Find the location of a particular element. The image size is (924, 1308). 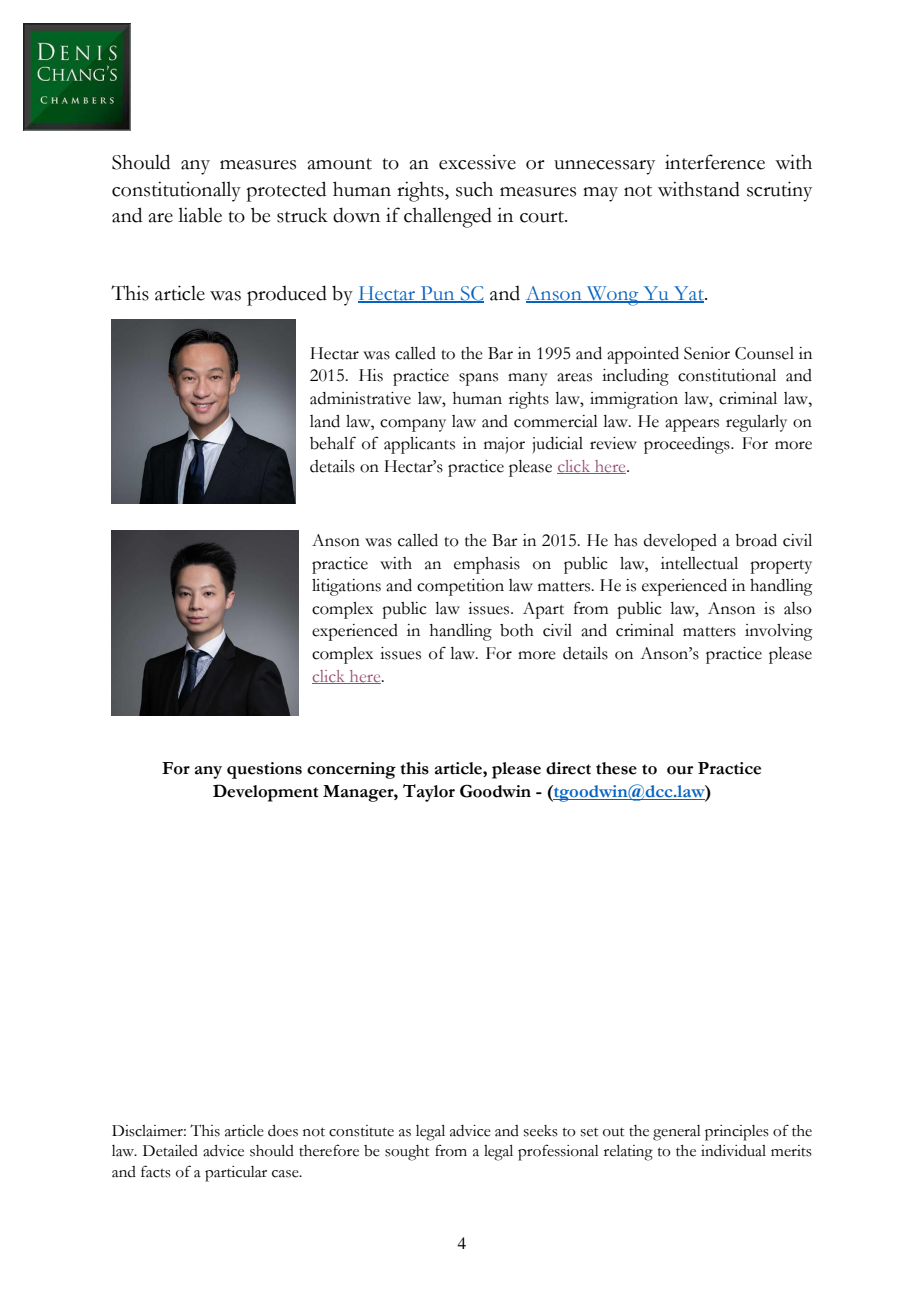

such is located at coordinates (474, 189).
